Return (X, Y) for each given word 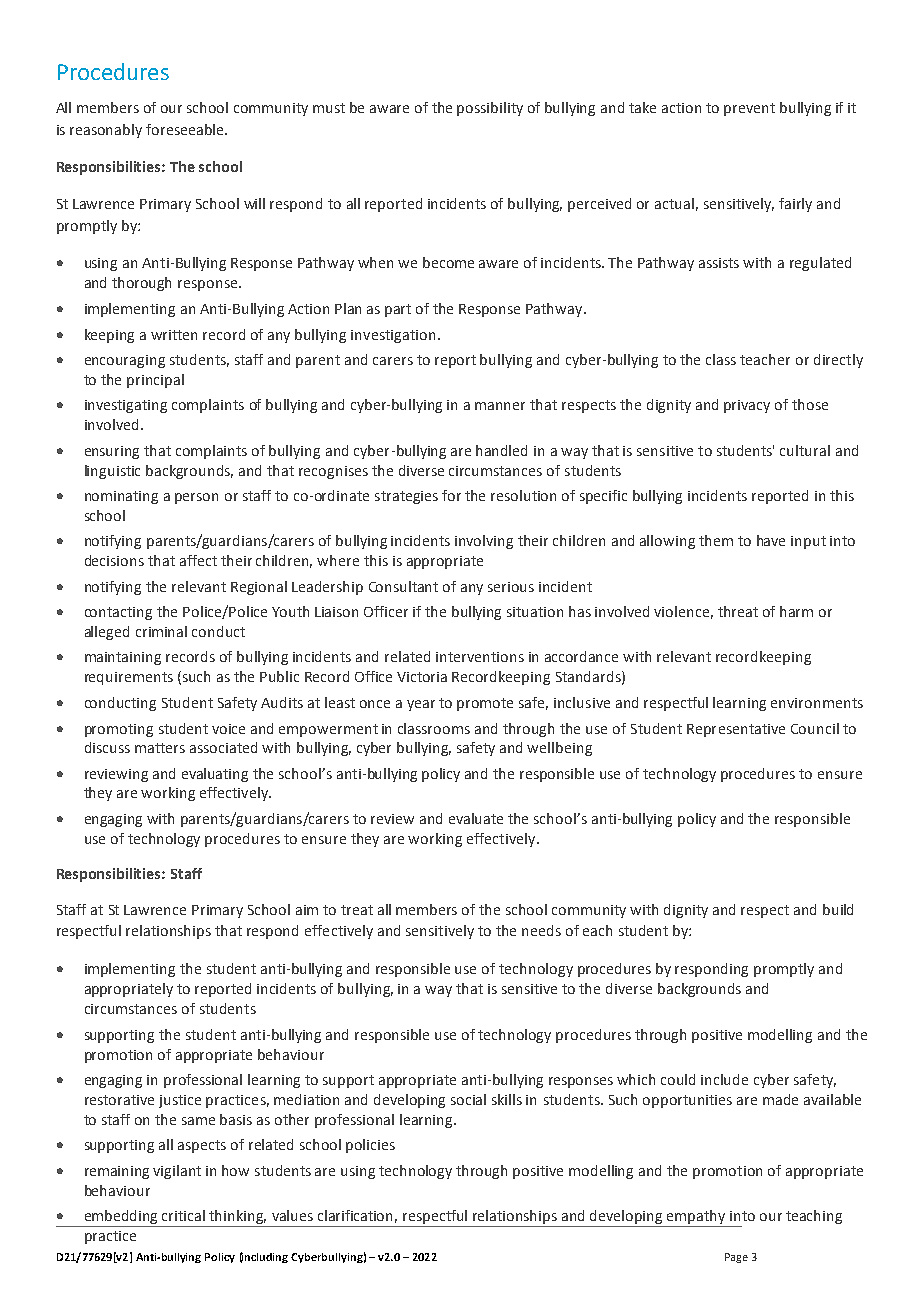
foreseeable (186, 129)
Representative (736, 730)
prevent (749, 109)
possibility (490, 109)
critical (183, 1215)
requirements (129, 678)
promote (485, 704)
